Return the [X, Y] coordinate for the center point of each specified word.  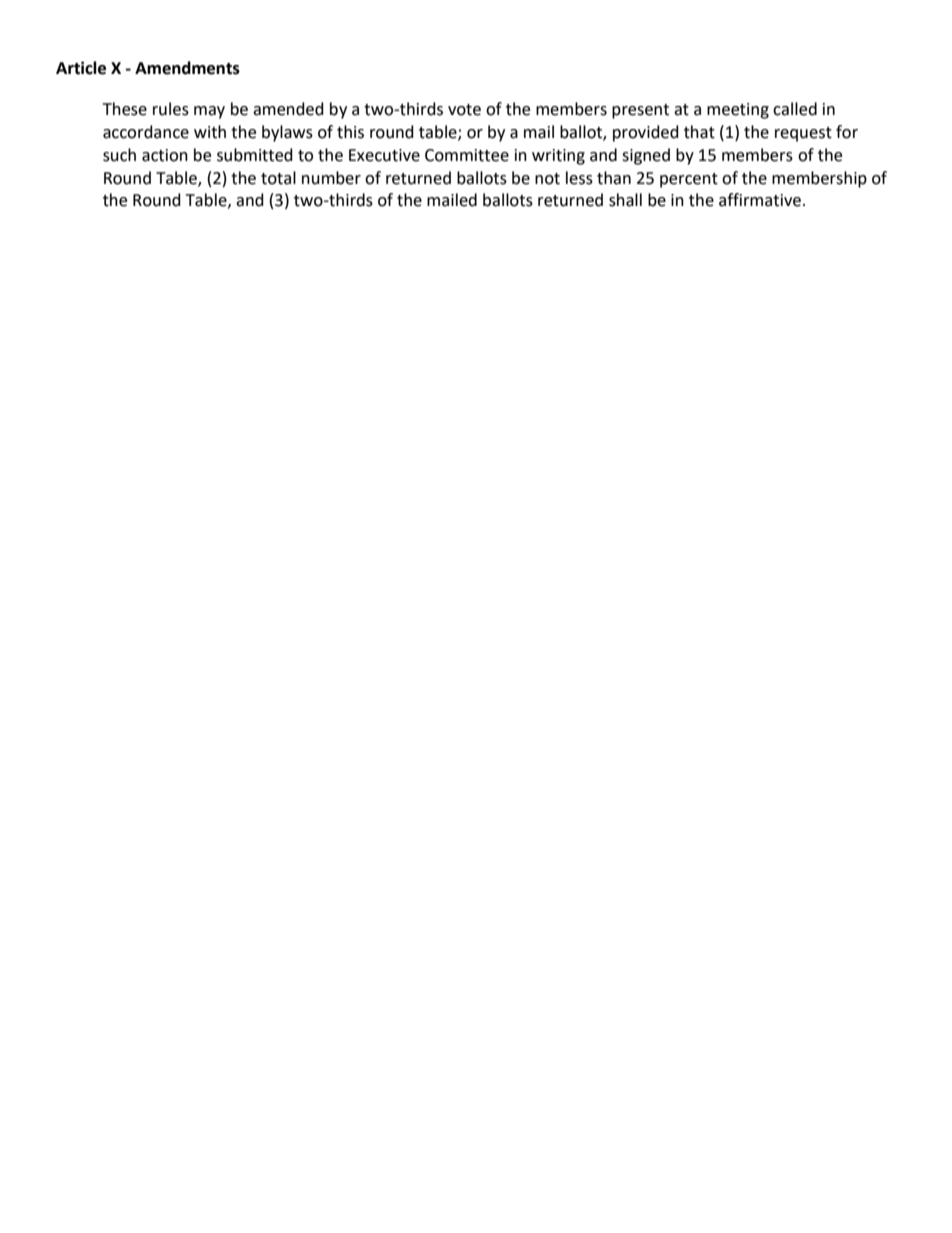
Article [81, 68]
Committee [467, 155]
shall [625, 200]
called [795, 109]
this [350, 132]
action [165, 155]
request [803, 134]
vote [464, 110]
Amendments [187, 68]
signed [646, 156]
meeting [738, 111]
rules [171, 109]
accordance [146, 132]
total [278, 178]
